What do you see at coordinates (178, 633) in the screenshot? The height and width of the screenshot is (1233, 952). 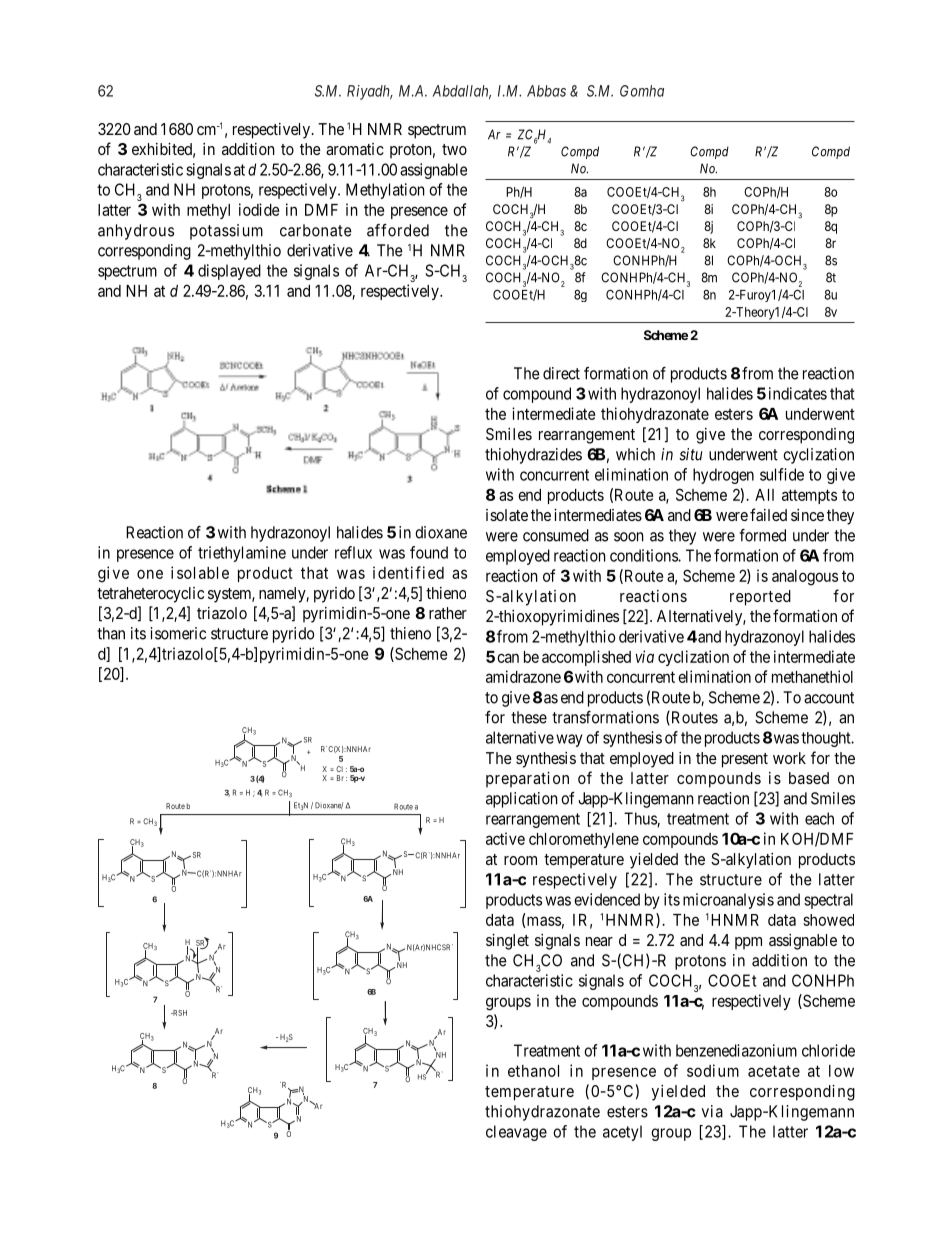 I see `isomeric` at bounding box center [178, 633].
